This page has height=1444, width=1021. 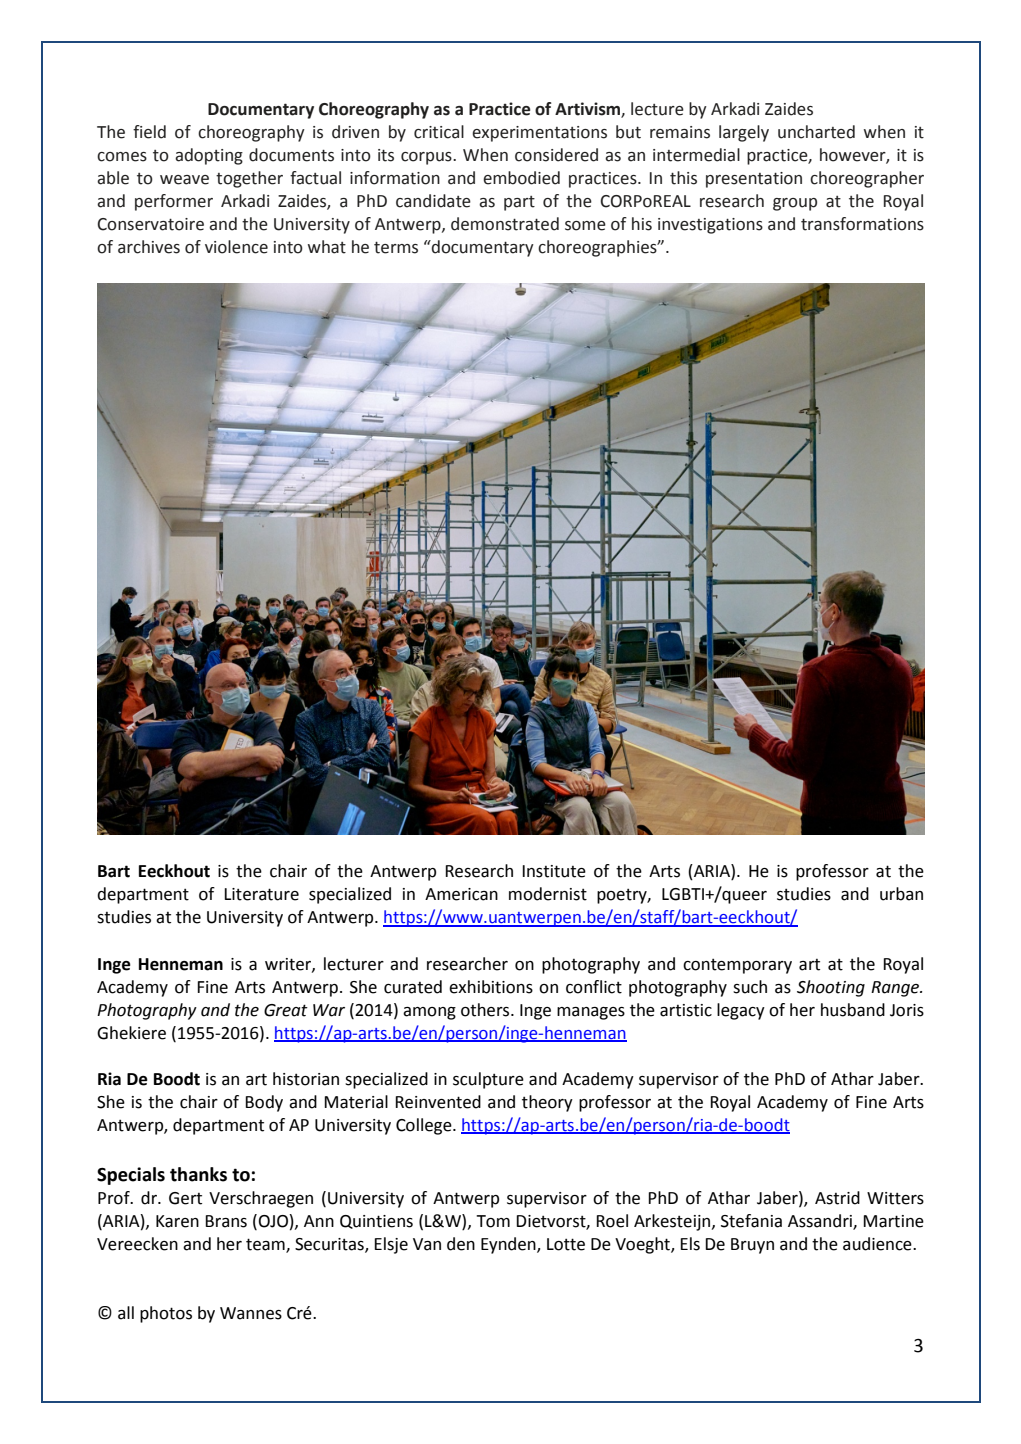 What do you see at coordinates (488, 1080) in the page?
I see `sculpture` at bounding box center [488, 1080].
